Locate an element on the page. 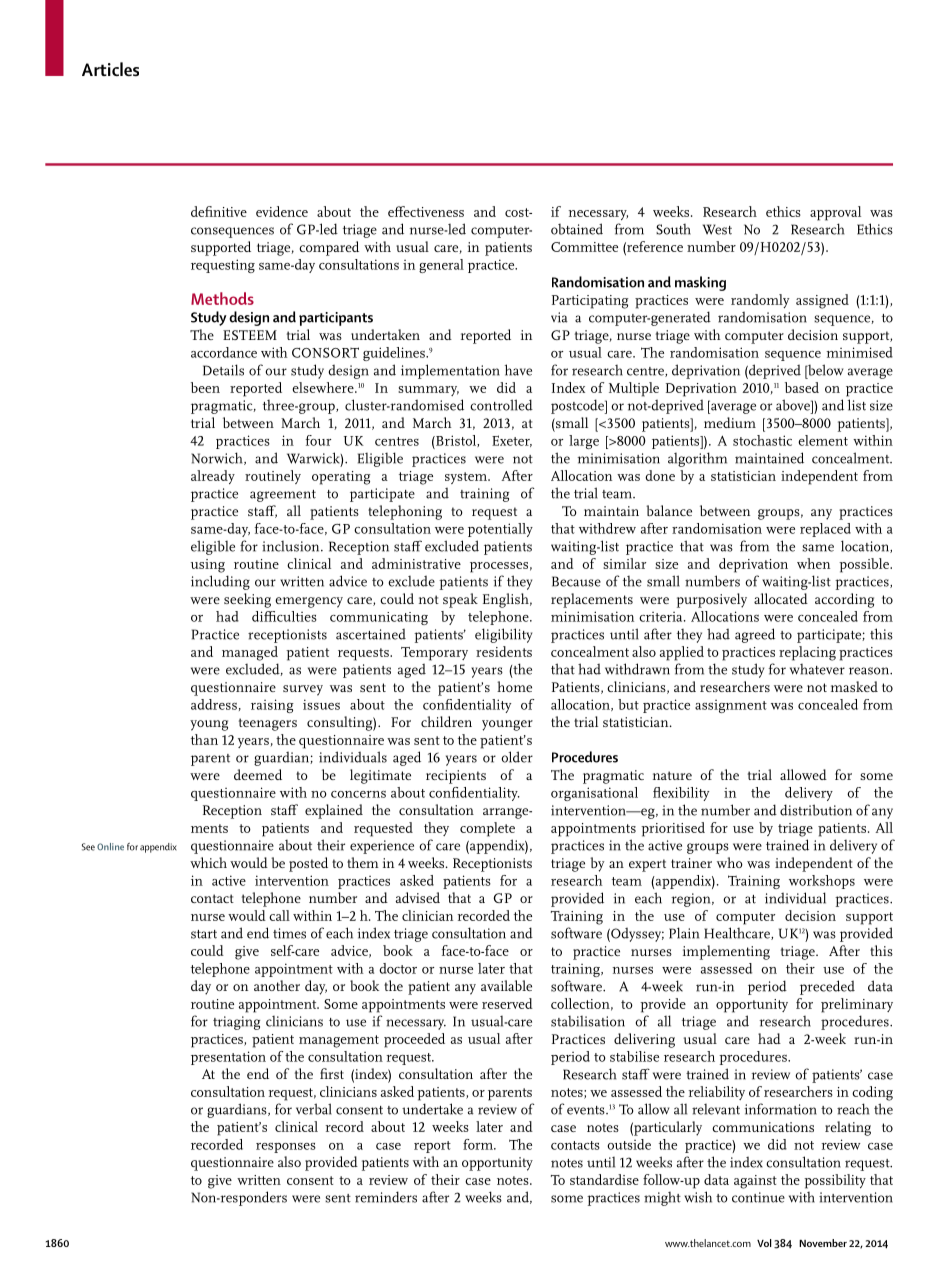  distribution is located at coordinates (816, 810).
